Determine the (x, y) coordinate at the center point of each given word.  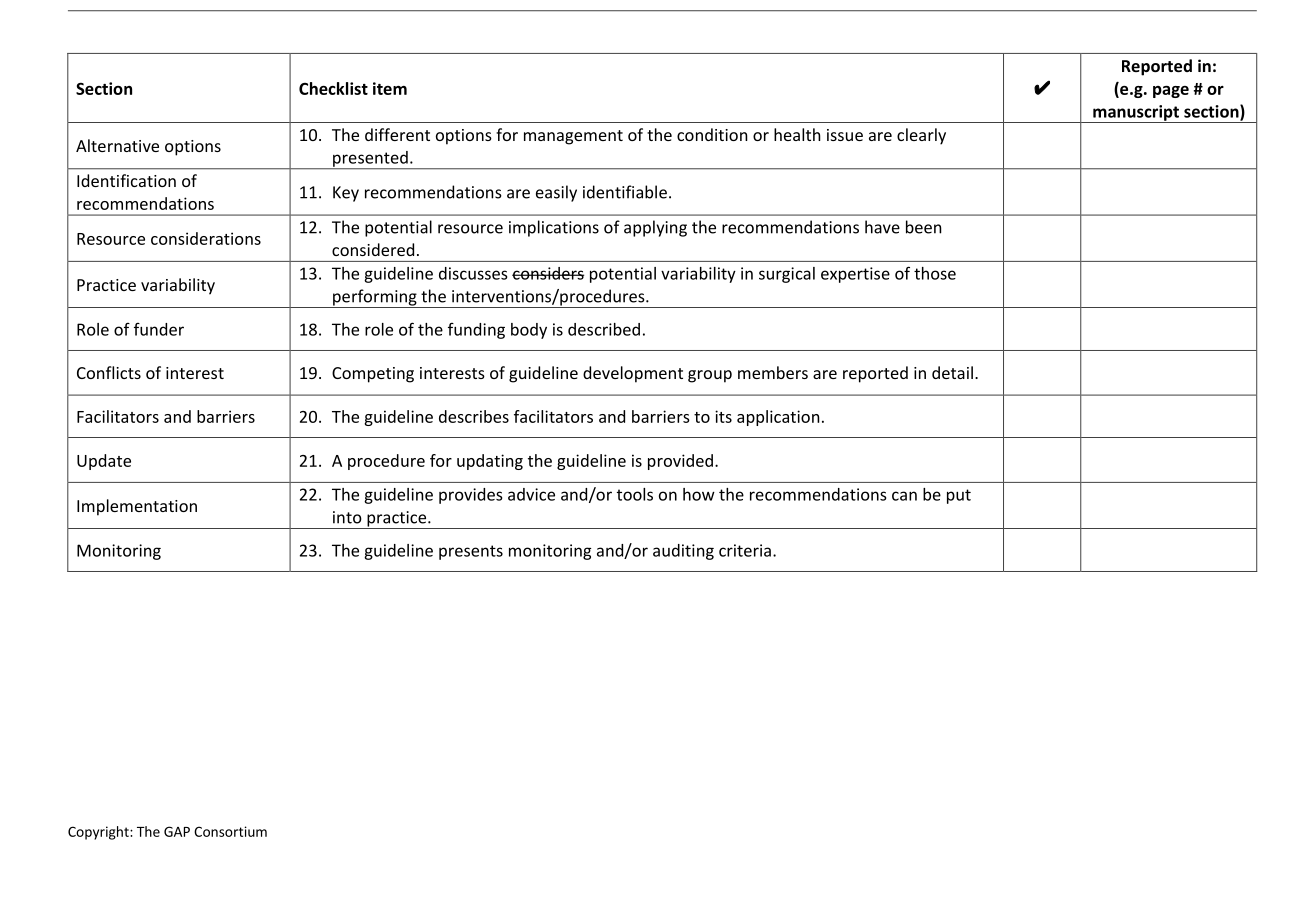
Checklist (333, 88)
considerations (206, 238)
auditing (683, 552)
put (959, 496)
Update (104, 462)
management (573, 137)
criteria (745, 550)
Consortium (230, 831)
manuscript (1136, 114)
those (935, 273)
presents (471, 552)
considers (548, 273)
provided (680, 462)
